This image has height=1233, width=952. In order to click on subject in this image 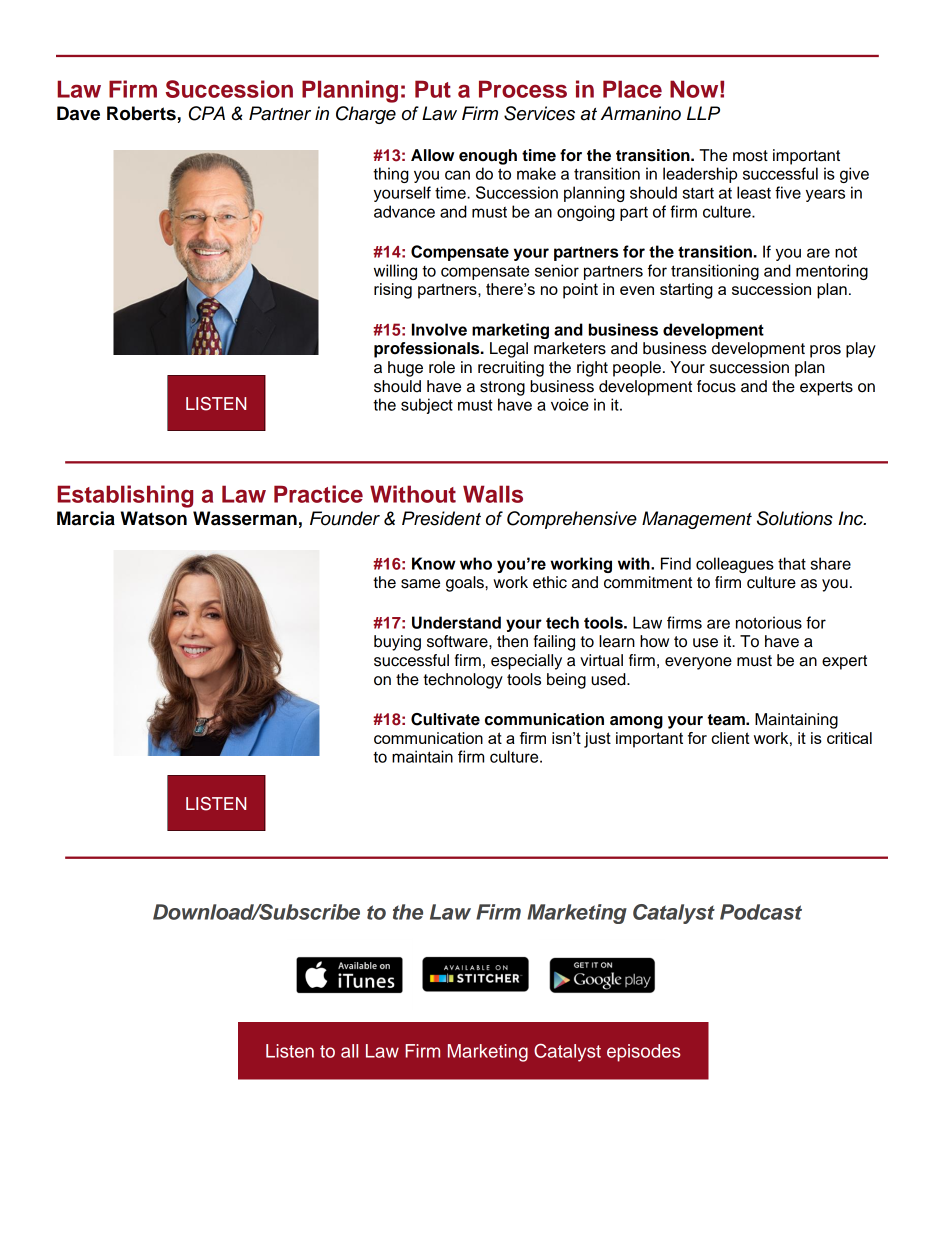, I will do `click(427, 406)`.
